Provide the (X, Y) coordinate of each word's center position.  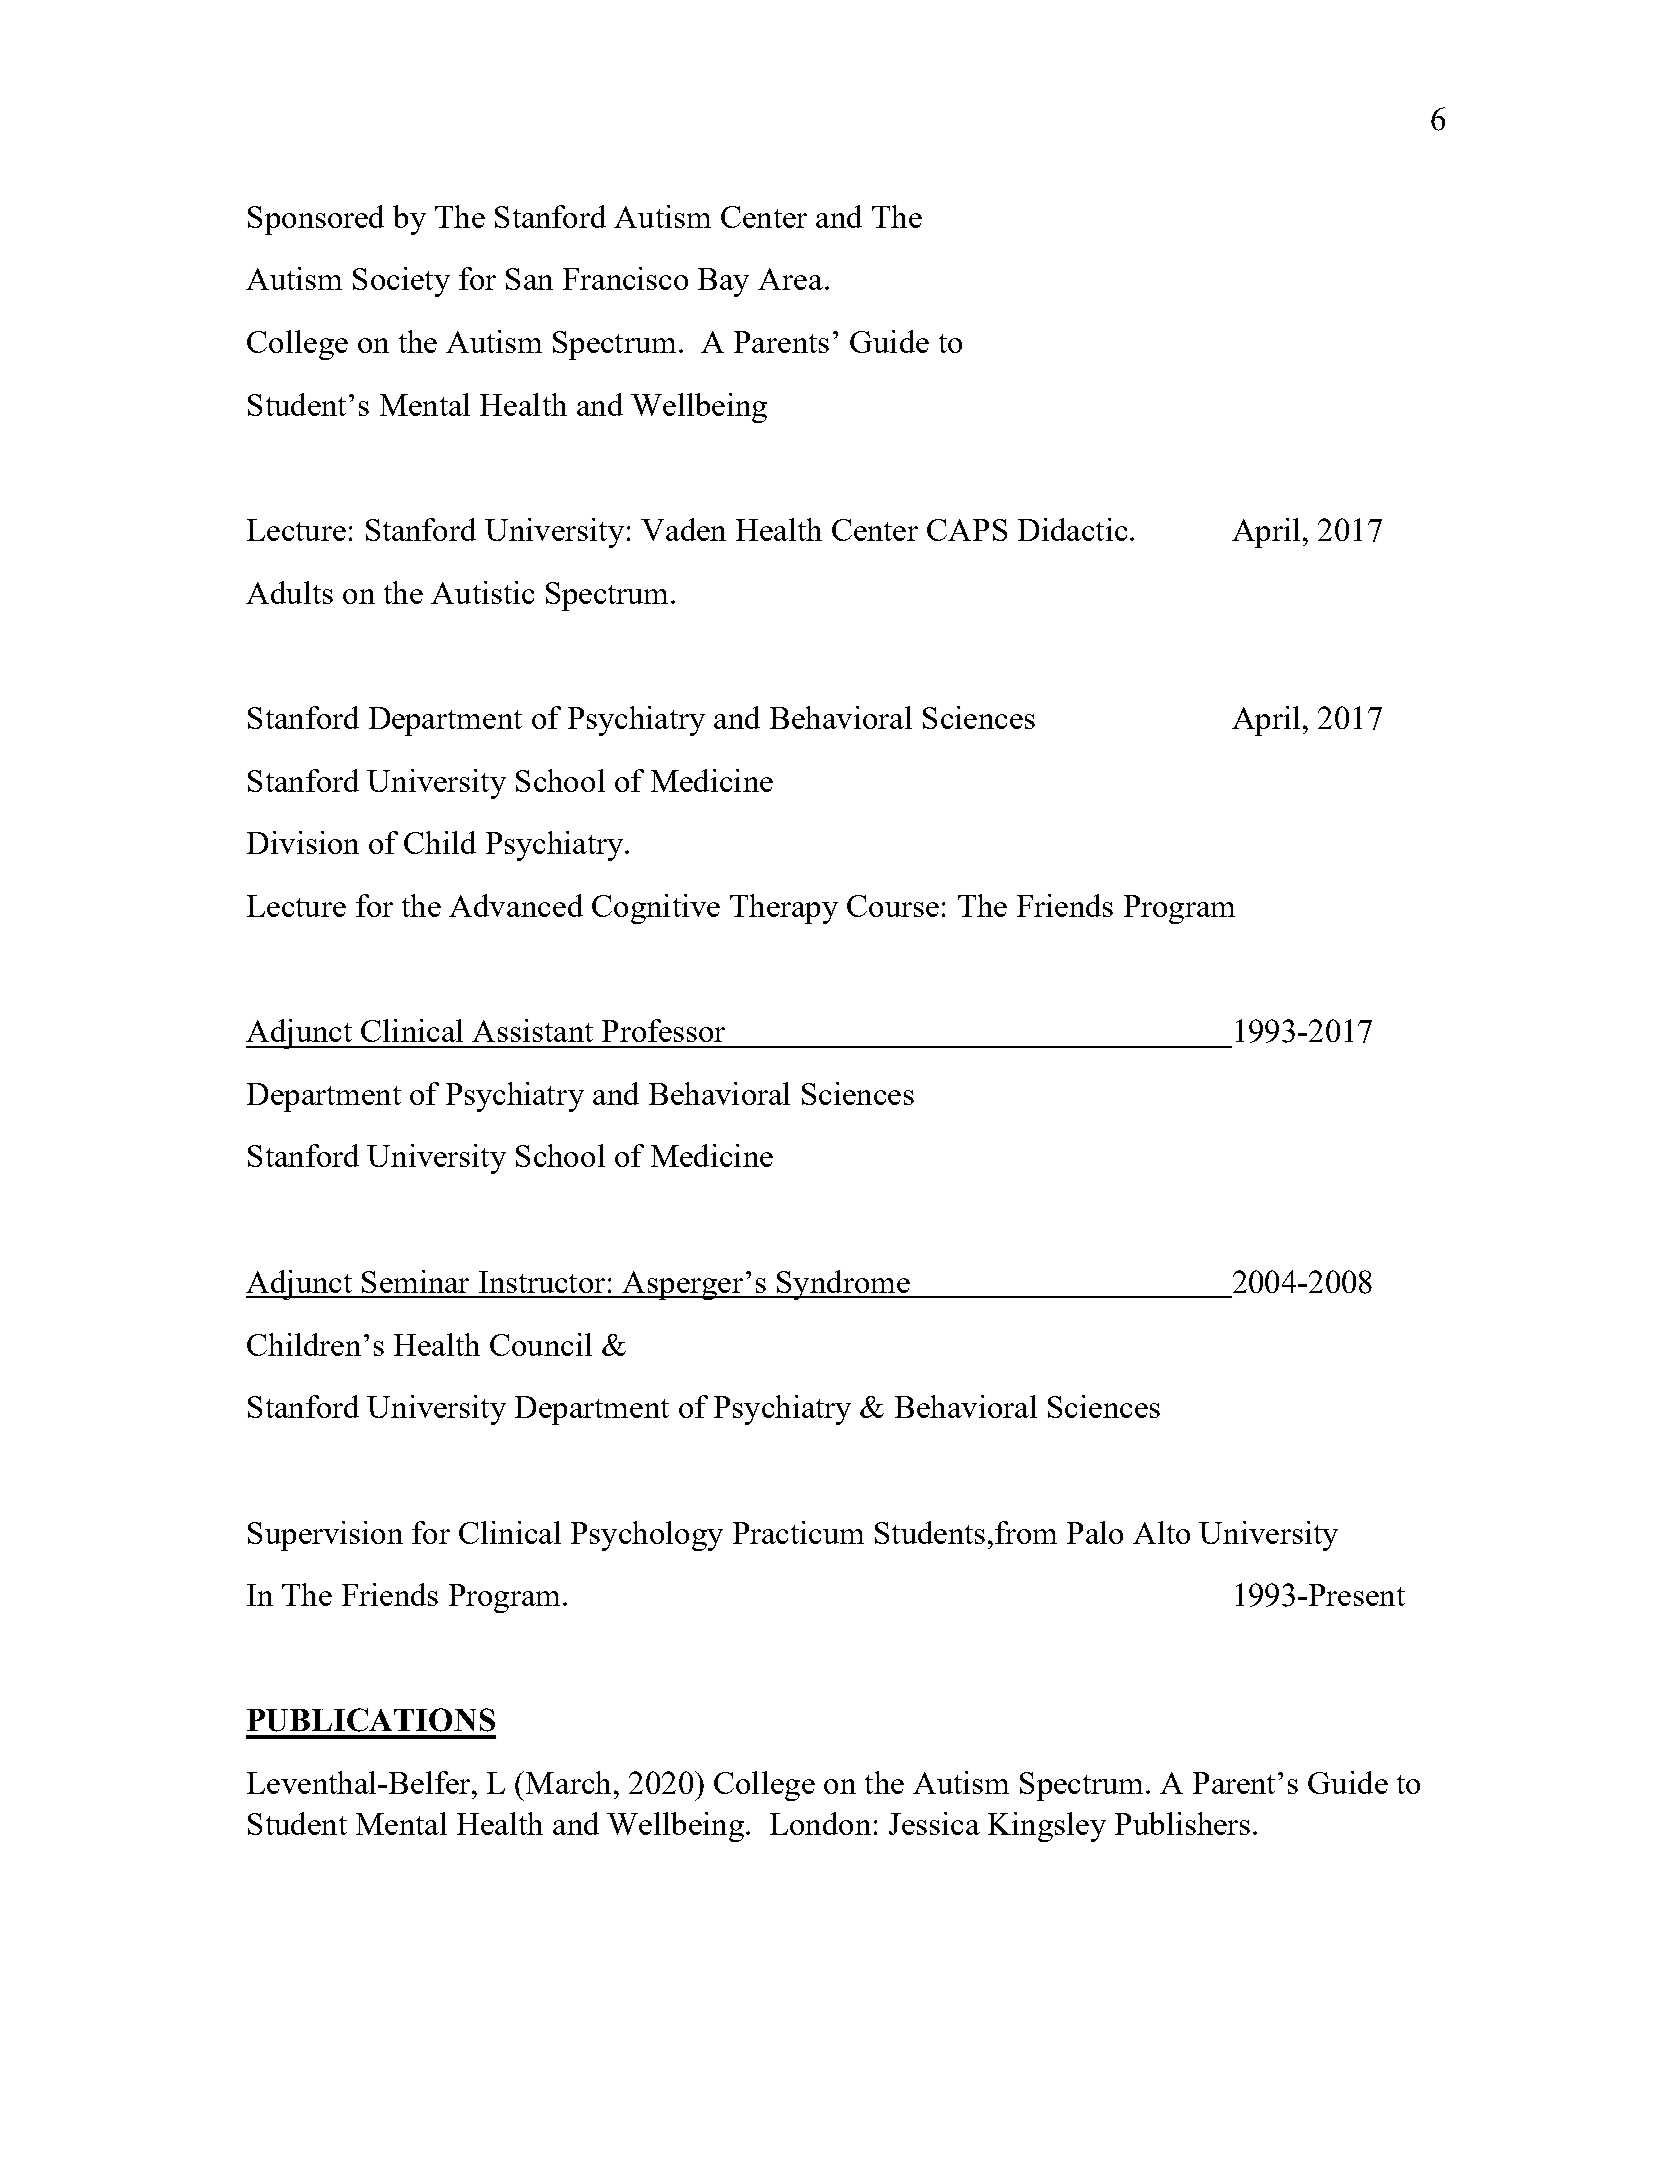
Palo (1095, 1532)
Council (541, 1344)
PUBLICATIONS (371, 1720)
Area (790, 279)
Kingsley (1047, 1827)
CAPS (967, 530)
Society (401, 282)
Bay (723, 282)
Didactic (1072, 529)
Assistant (532, 1030)
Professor (663, 1030)
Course (893, 906)
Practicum (798, 1532)
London (820, 1823)
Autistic (482, 592)
